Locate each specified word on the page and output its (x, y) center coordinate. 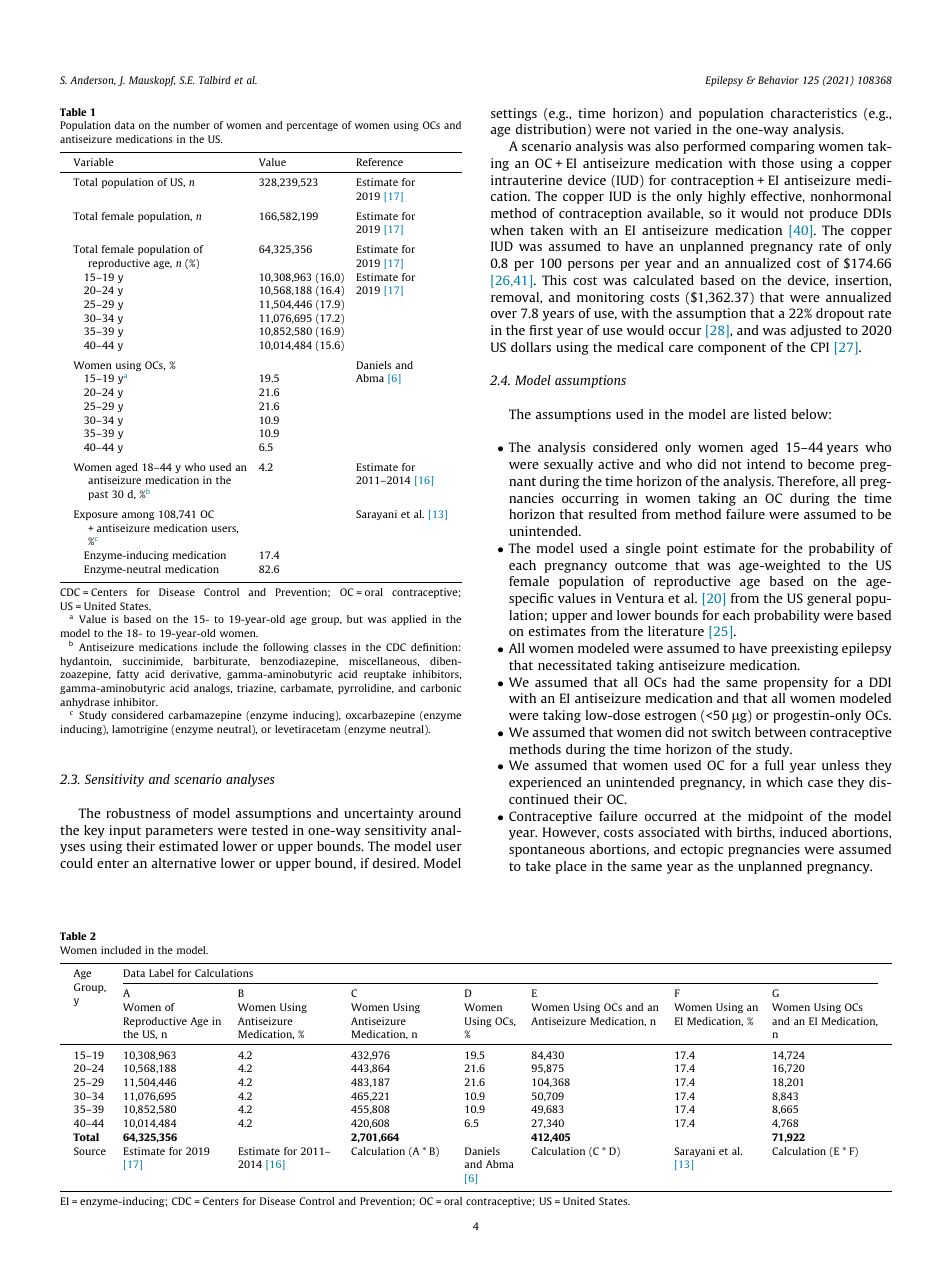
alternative (183, 863)
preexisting (804, 649)
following (286, 648)
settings (514, 114)
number (191, 125)
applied (409, 620)
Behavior (778, 80)
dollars (531, 347)
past (98, 495)
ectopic (702, 850)
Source (90, 1151)
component (732, 349)
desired (395, 863)
